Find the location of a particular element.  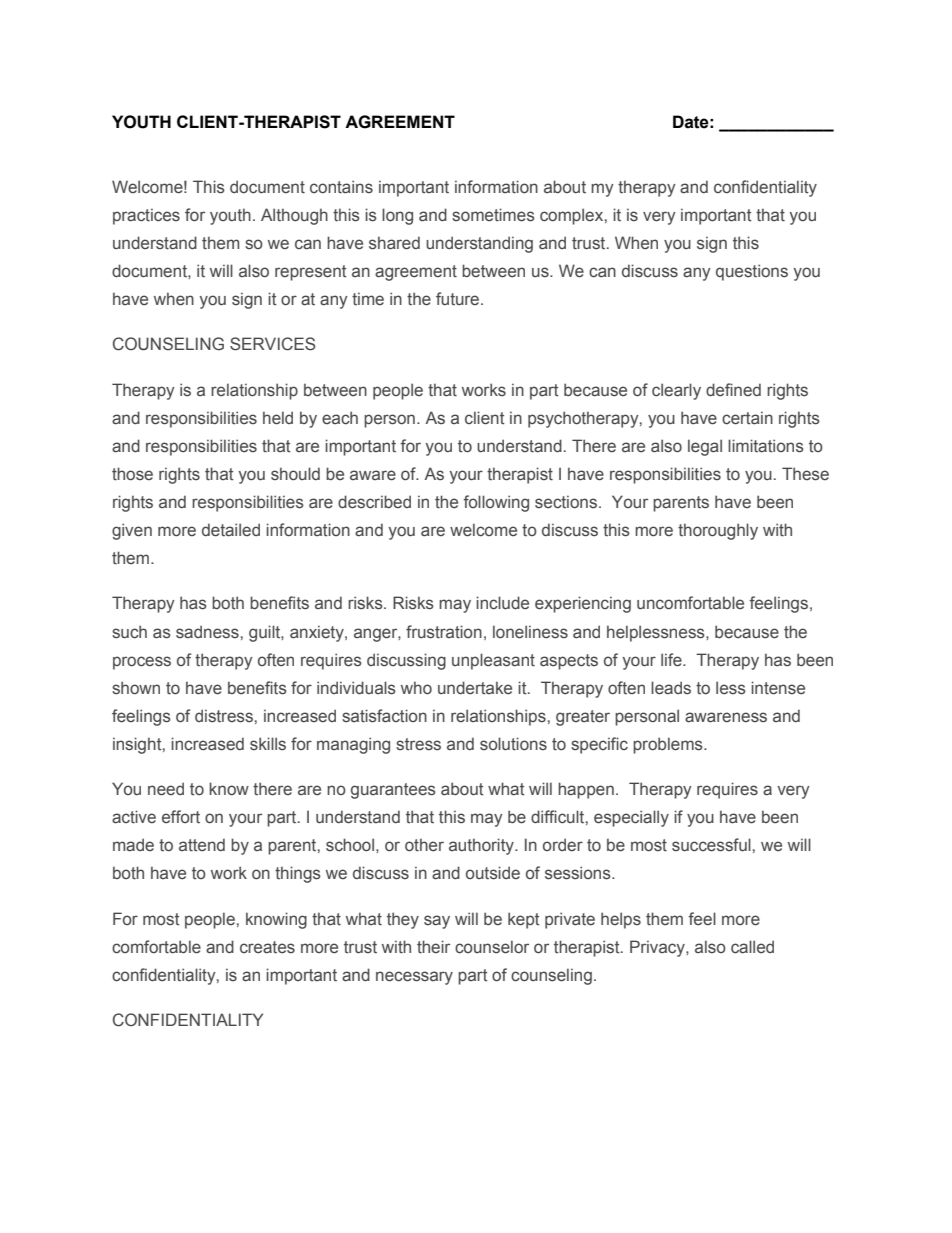

questions is located at coordinates (752, 272).
